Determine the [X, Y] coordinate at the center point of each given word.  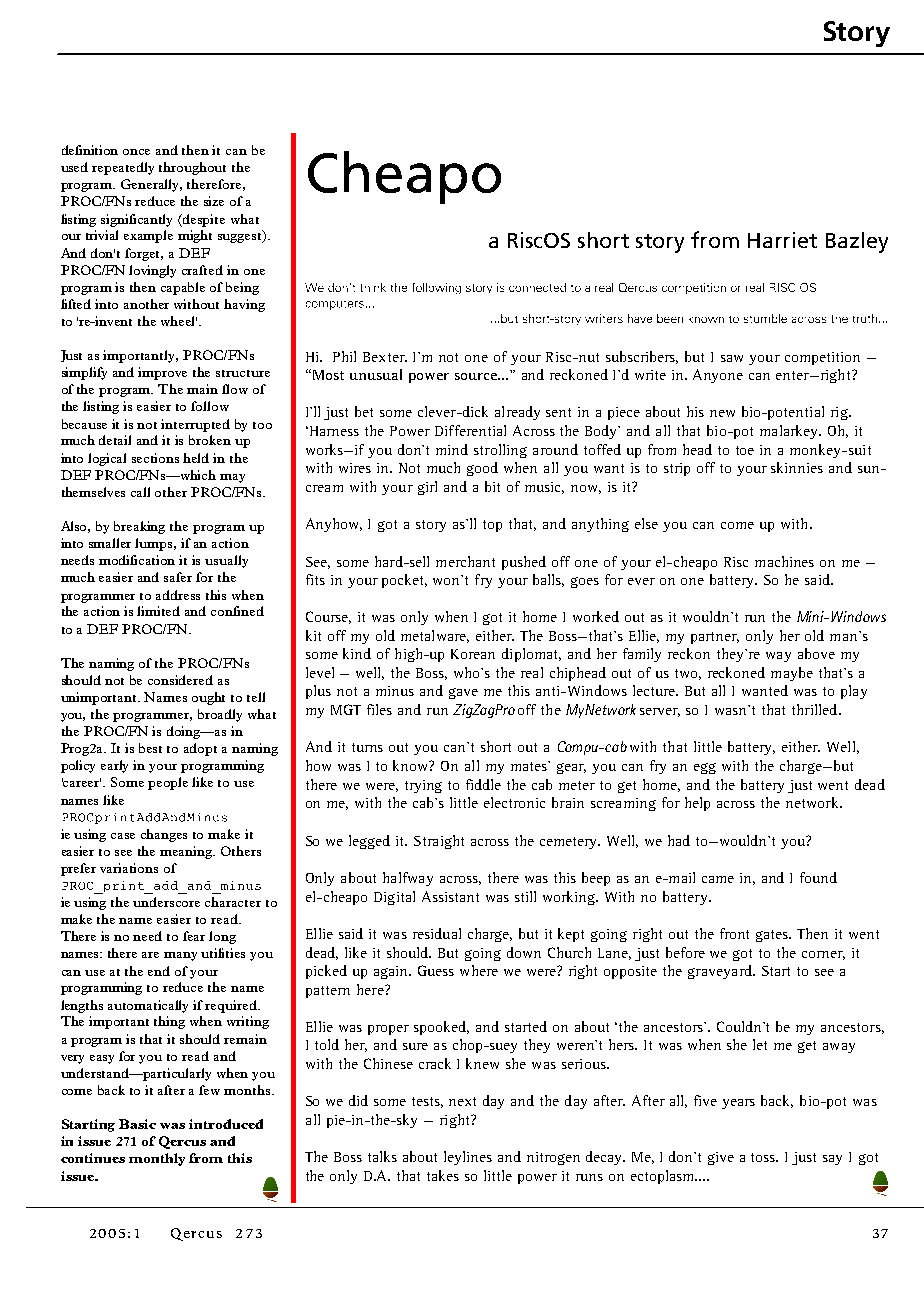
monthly [157, 1159]
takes [443, 1175]
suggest [241, 236]
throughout [192, 168]
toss [764, 1157]
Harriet [782, 240]
